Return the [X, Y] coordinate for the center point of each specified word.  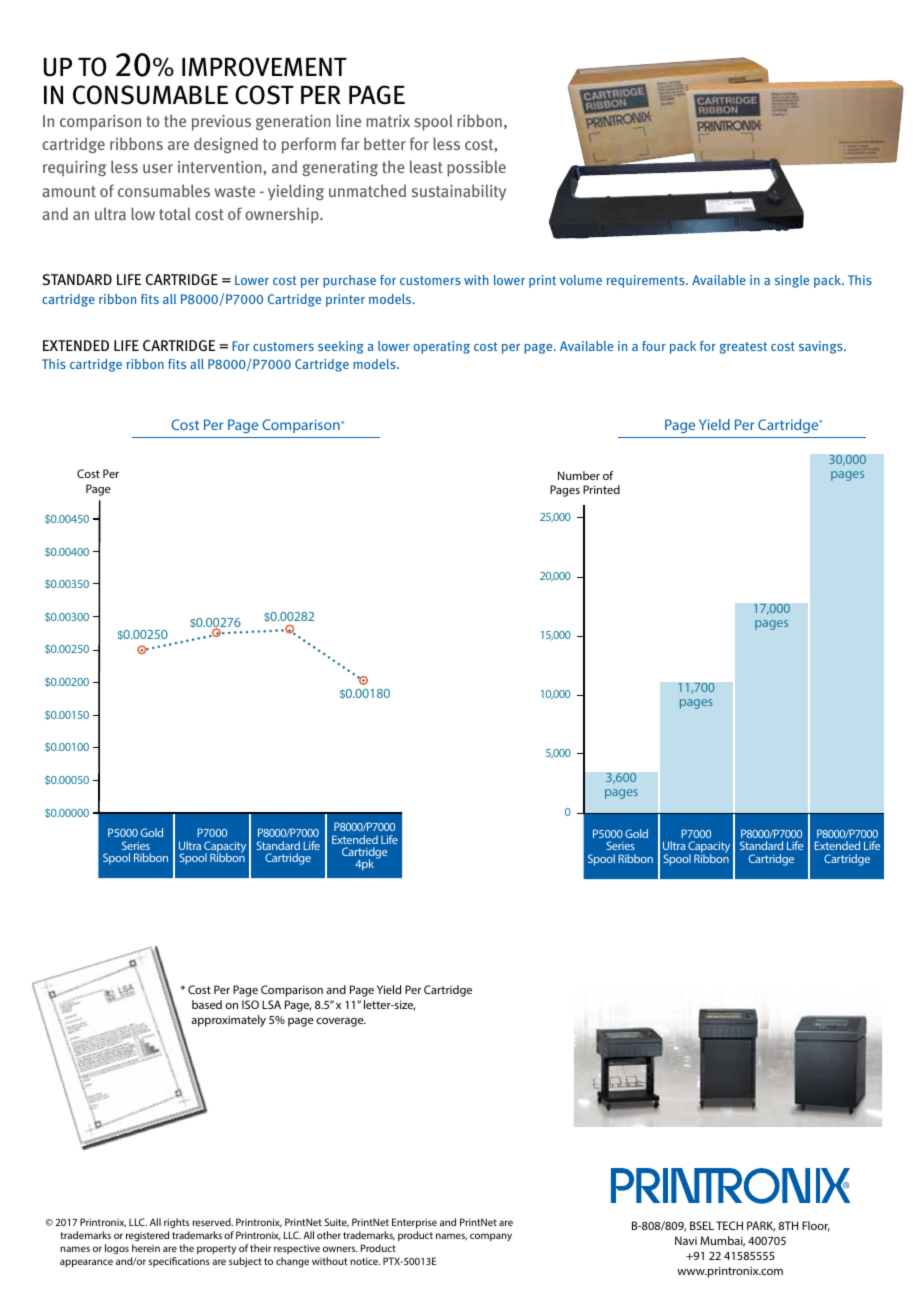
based [207, 1004]
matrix [388, 121]
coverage [341, 1022]
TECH [729, 1225]
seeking [341, 347]
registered [147, 1236]
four [654, 346]
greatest [743, 348]
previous [221, 123]
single [792, 281]
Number [579, 475]
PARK [761, 1226]
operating [442, 347]
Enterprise [414, 1223]
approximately [228, 1021]
